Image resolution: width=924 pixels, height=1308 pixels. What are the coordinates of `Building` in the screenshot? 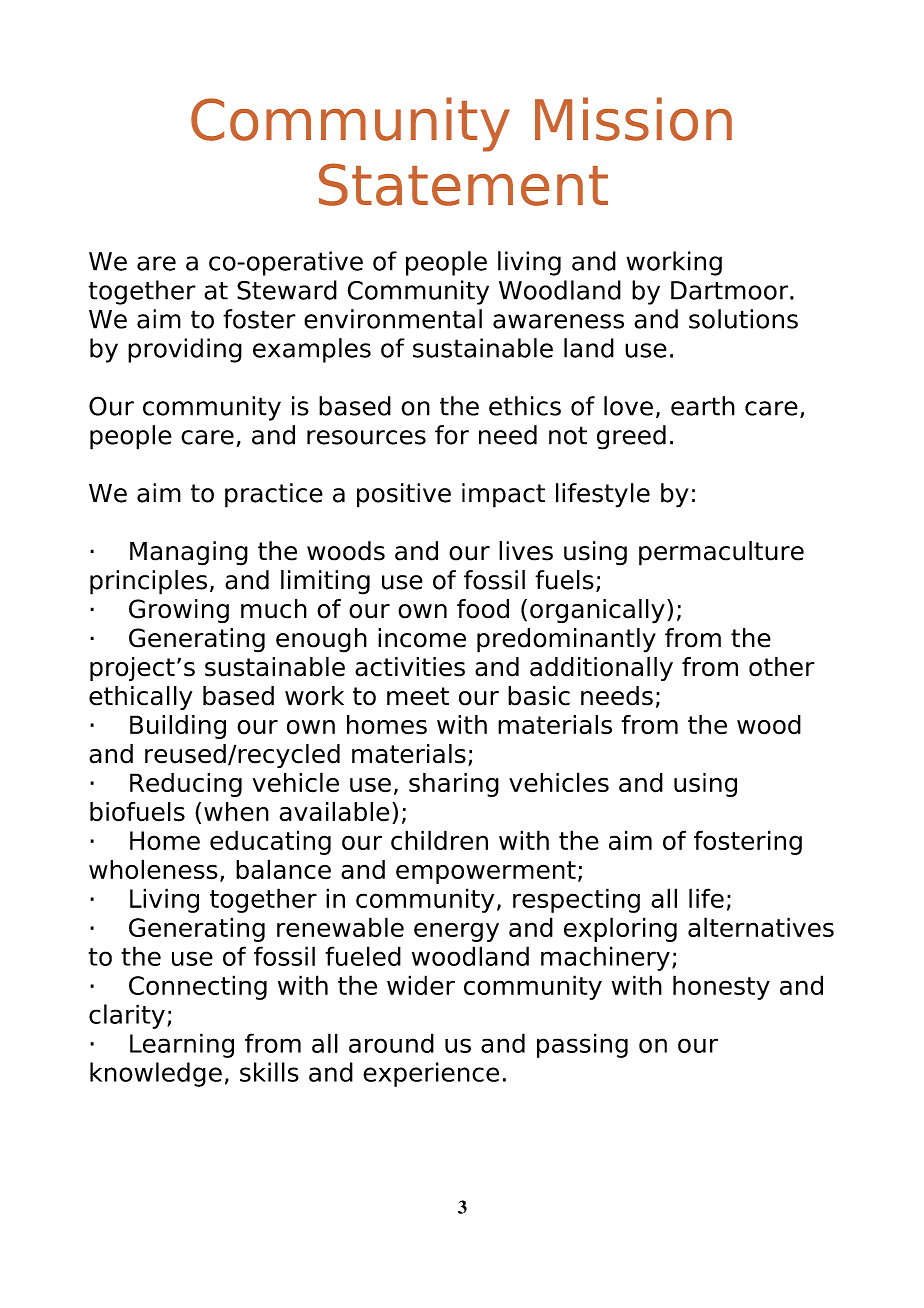 It's located at (178, 727).
